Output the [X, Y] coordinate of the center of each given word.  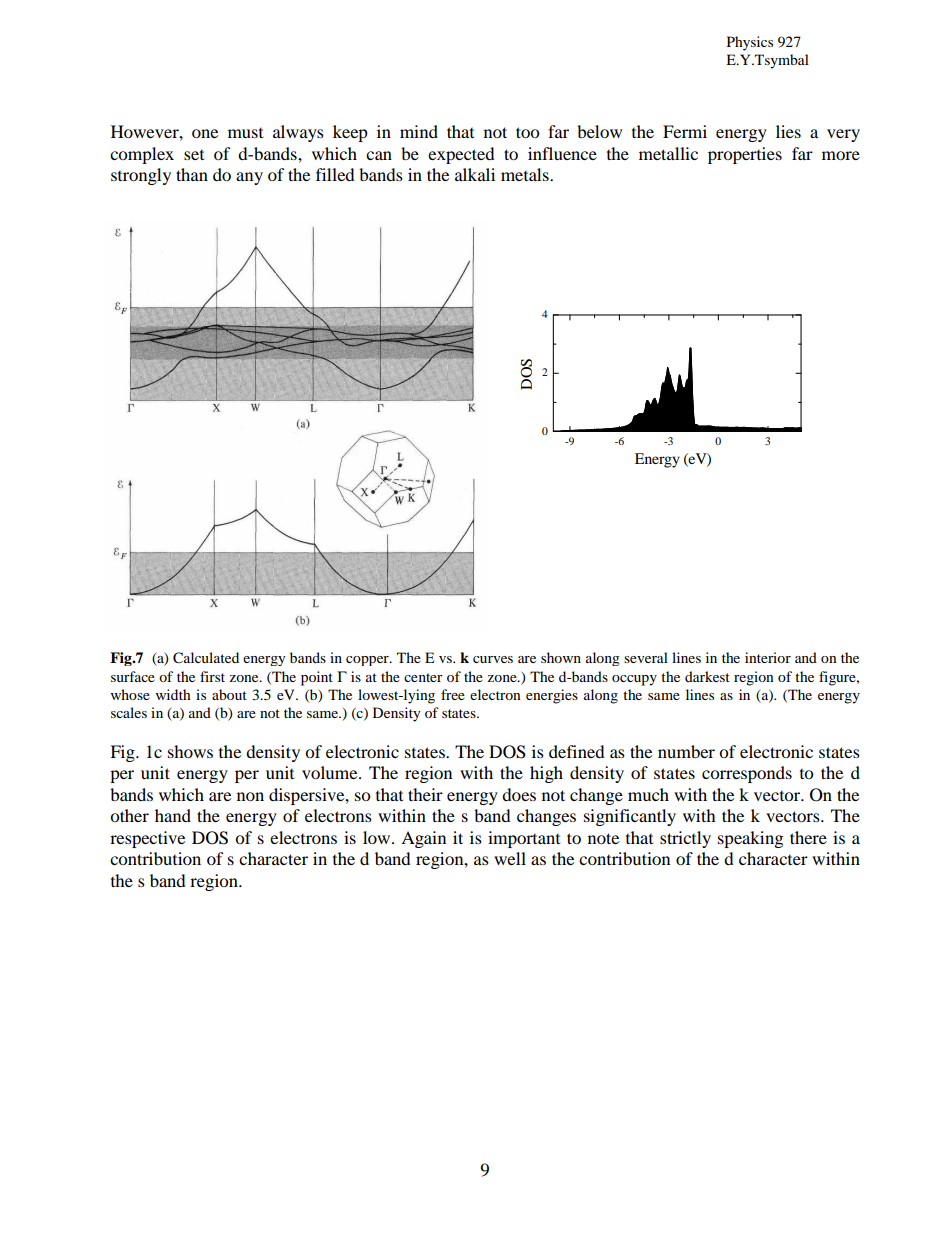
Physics [750, 43]
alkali [475, 174]
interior [768, 657]
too [528, 132]
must [245, 133]
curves [493, 659]
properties [745, 155]
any [249, 178]
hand [173, 815]
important [524, 839]
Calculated [206, 658]
